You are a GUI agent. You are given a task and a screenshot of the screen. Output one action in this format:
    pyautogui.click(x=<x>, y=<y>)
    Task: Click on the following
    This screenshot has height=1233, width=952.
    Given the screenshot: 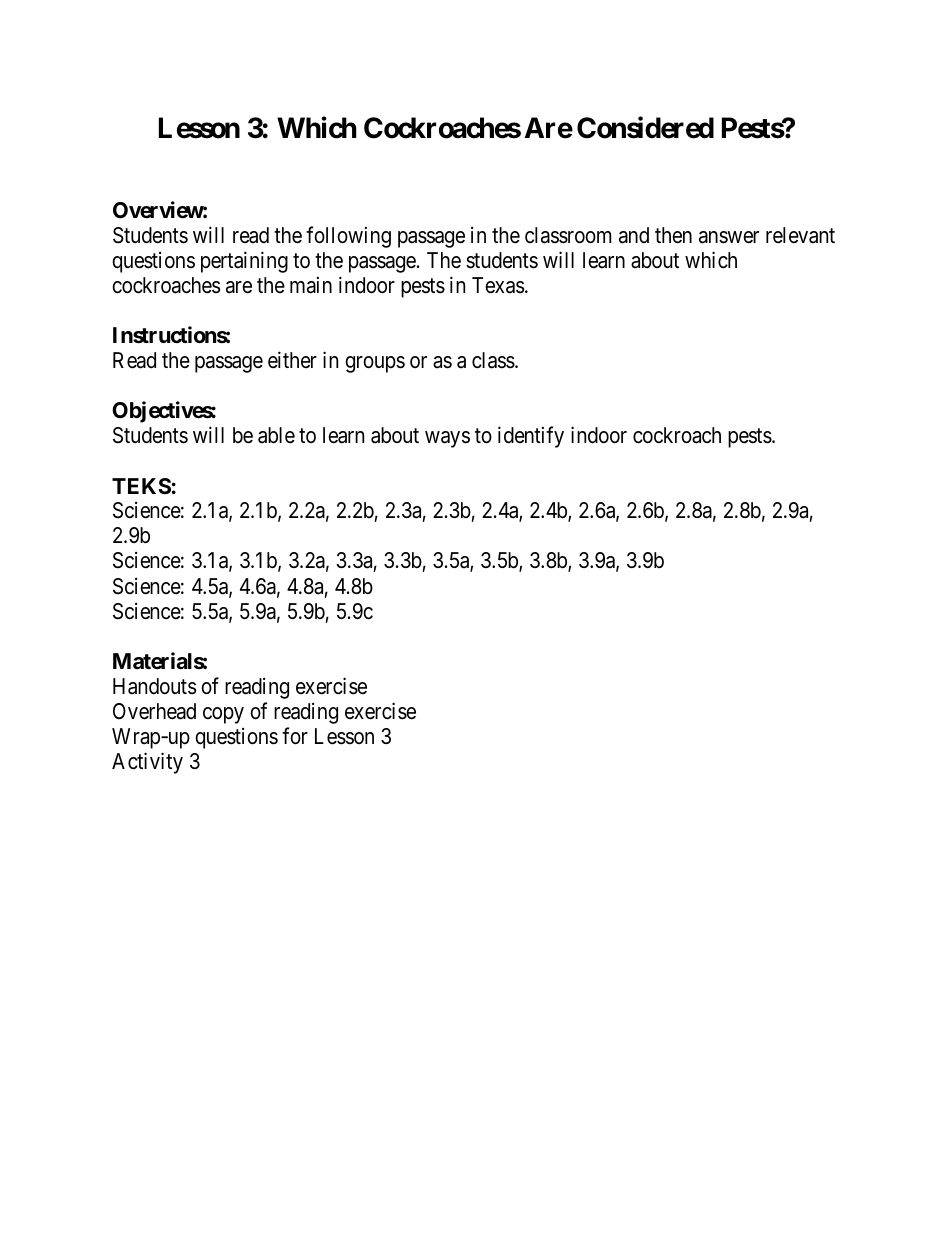 What is the action you would take?
    pyautogui.click(x=348, y=237)
